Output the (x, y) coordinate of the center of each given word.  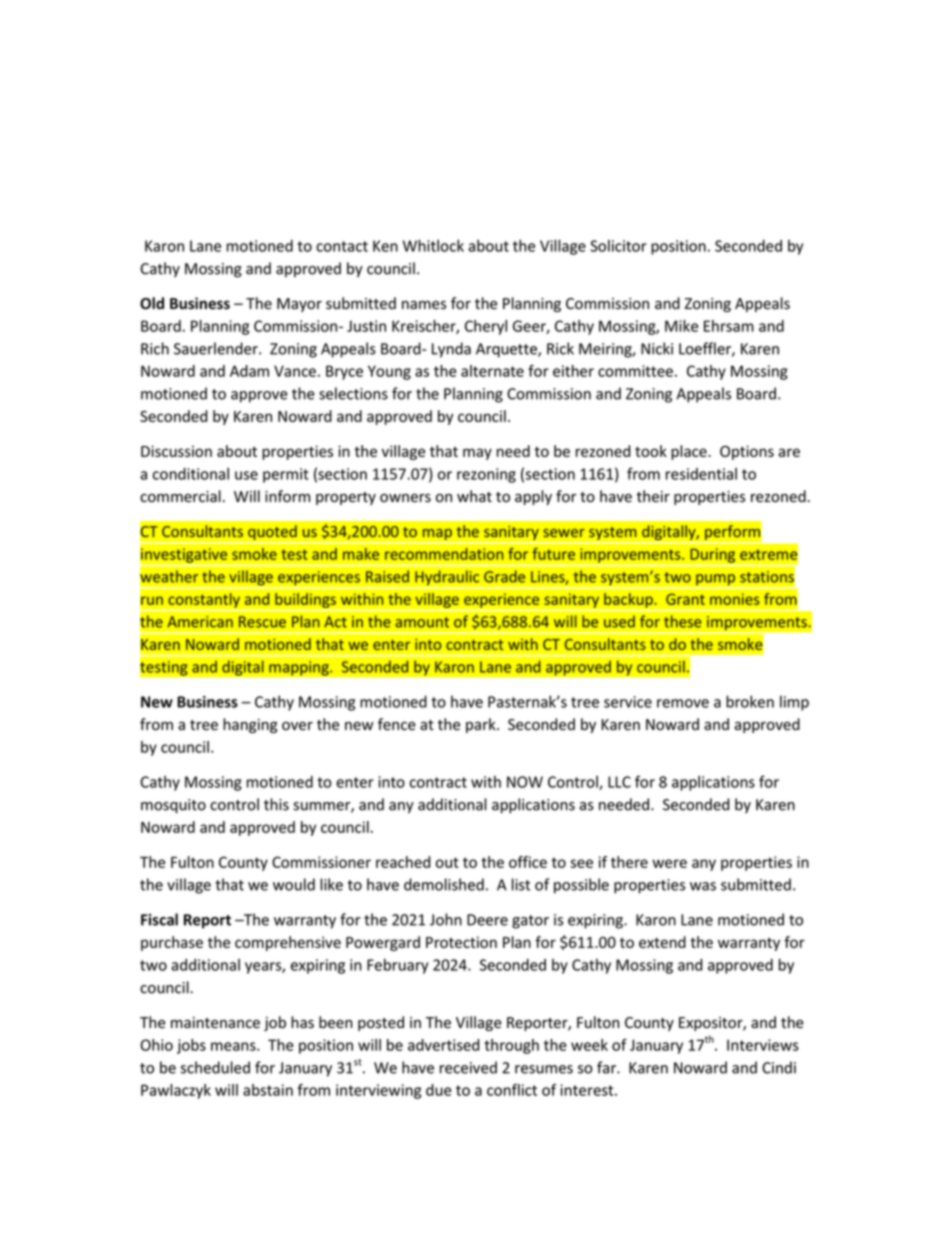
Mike (681, 326)
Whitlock (433, 245)
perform (732, 534)
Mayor (299, 305)
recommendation (444, 554)
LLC (619, 782)
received (468, 1067)
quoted (272, 534)
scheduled (215, 1067)
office (528, 862)
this (276, 804)
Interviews (763, 1045)
